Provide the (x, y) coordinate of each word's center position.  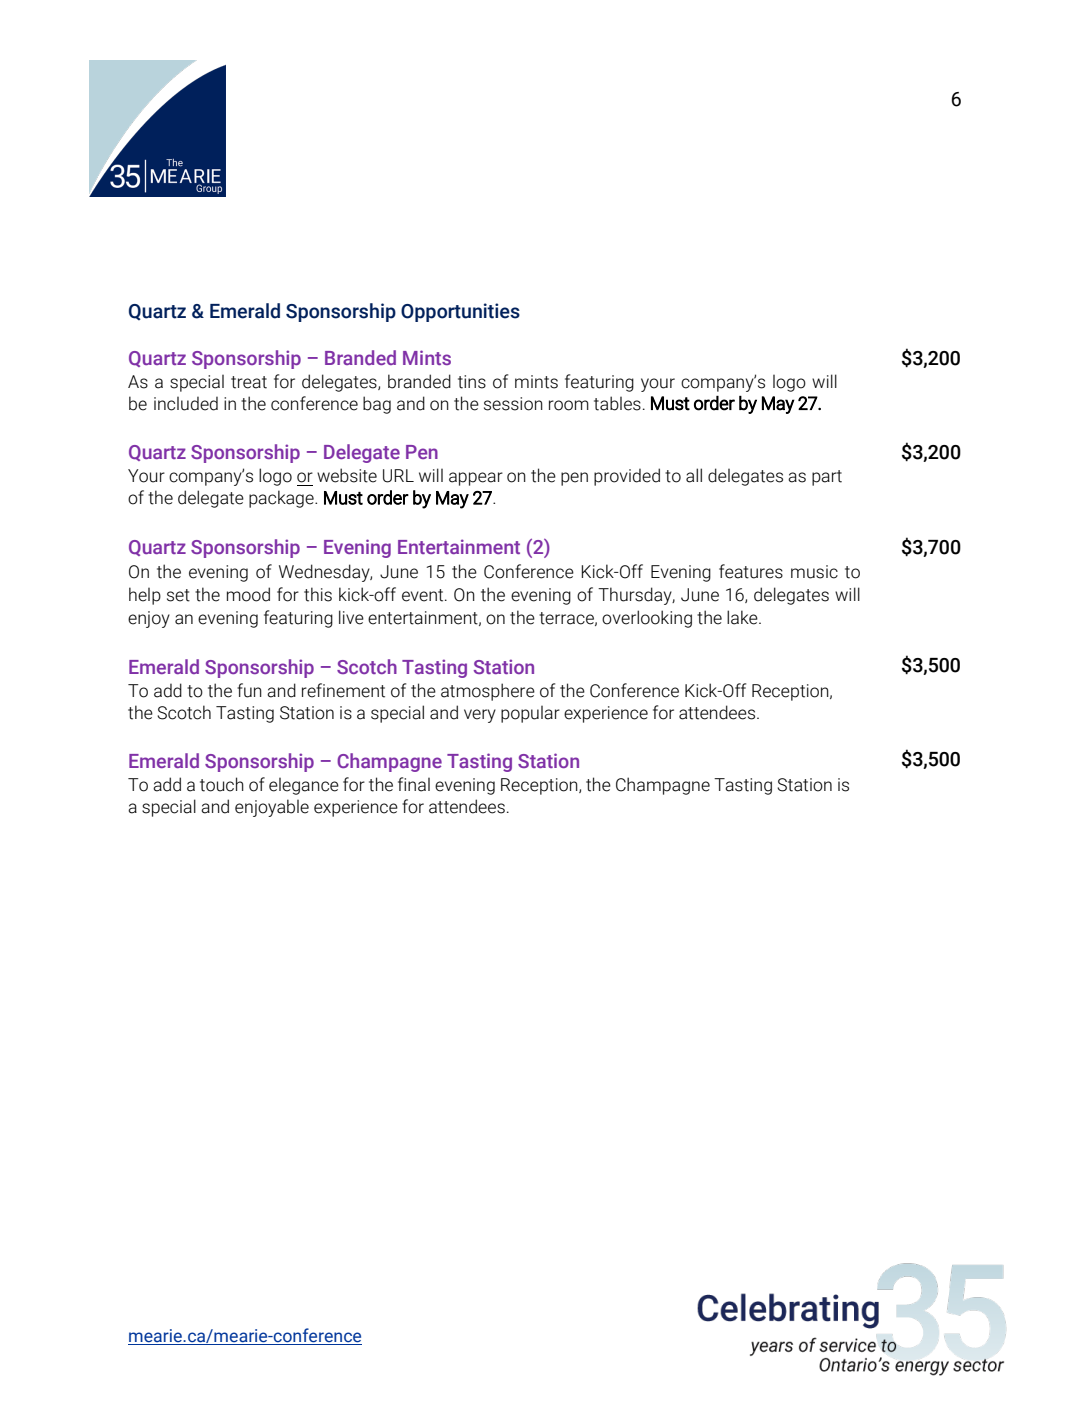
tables (617, 403)
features (751, 571)
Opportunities (460, 312)
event (424, 595)
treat (249, 382)
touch (222, 784)
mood (248, 594)
